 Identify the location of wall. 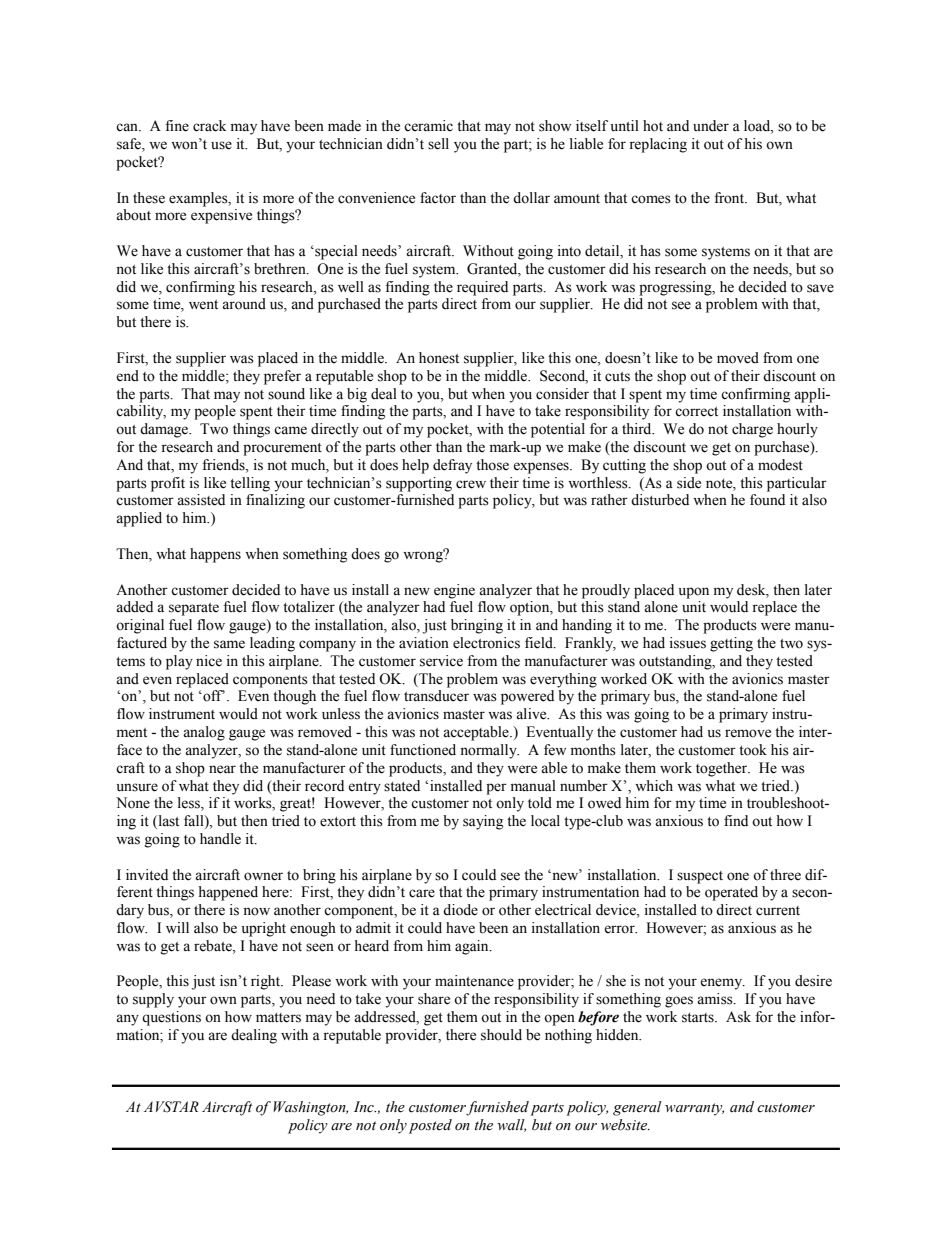
(511, 1125).
